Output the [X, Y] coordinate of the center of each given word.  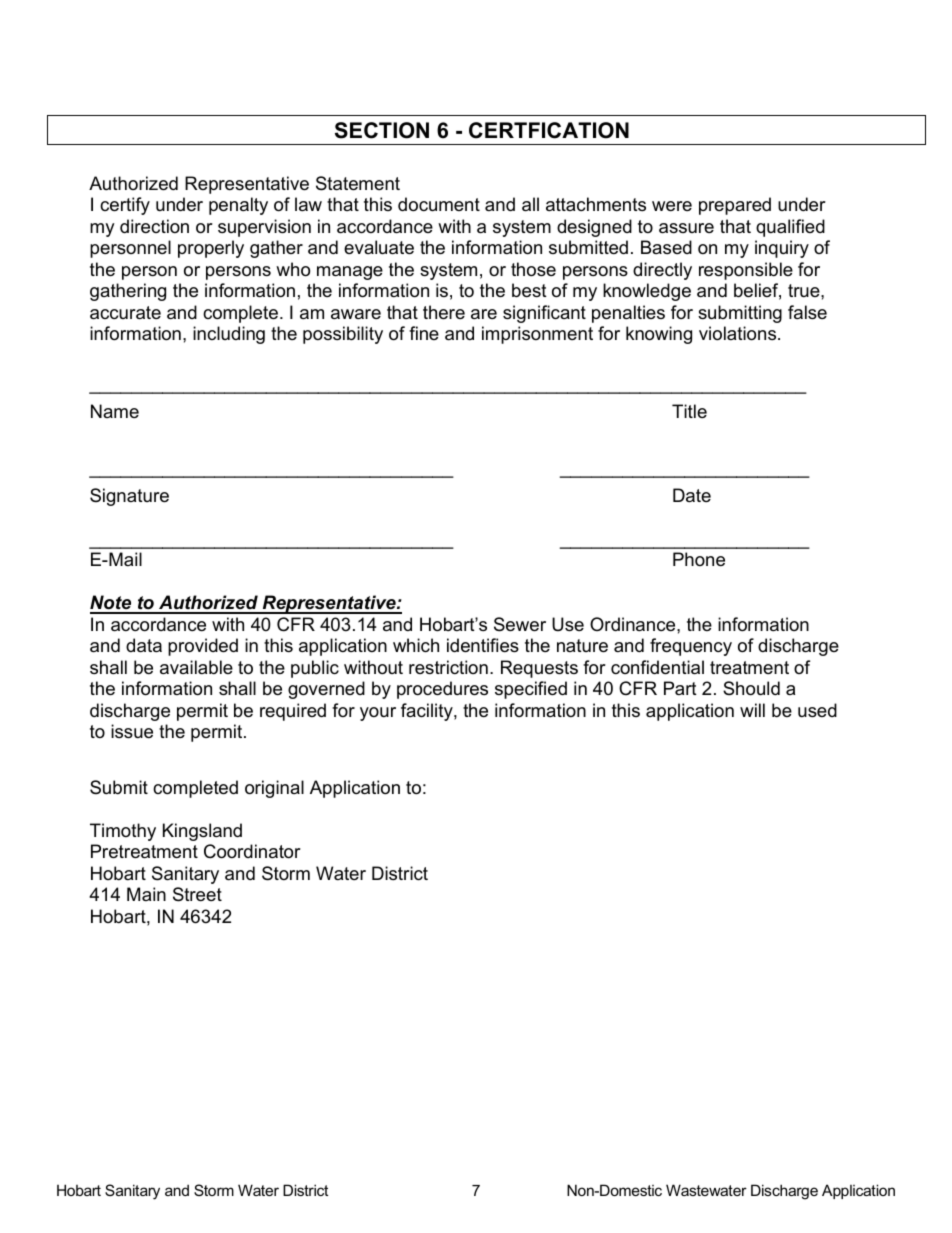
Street [197, 894]
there [444, 312]
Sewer [520, 624]
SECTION [382, 130]
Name [115, 411]
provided [203, 647]
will [752, 710]
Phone [699, 559]
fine [424, 333]
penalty [238, 206]
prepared [735, 206]
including [229, 335]
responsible [746, 271]
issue [132, 731]
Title [689, 411]
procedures [442, 690]
